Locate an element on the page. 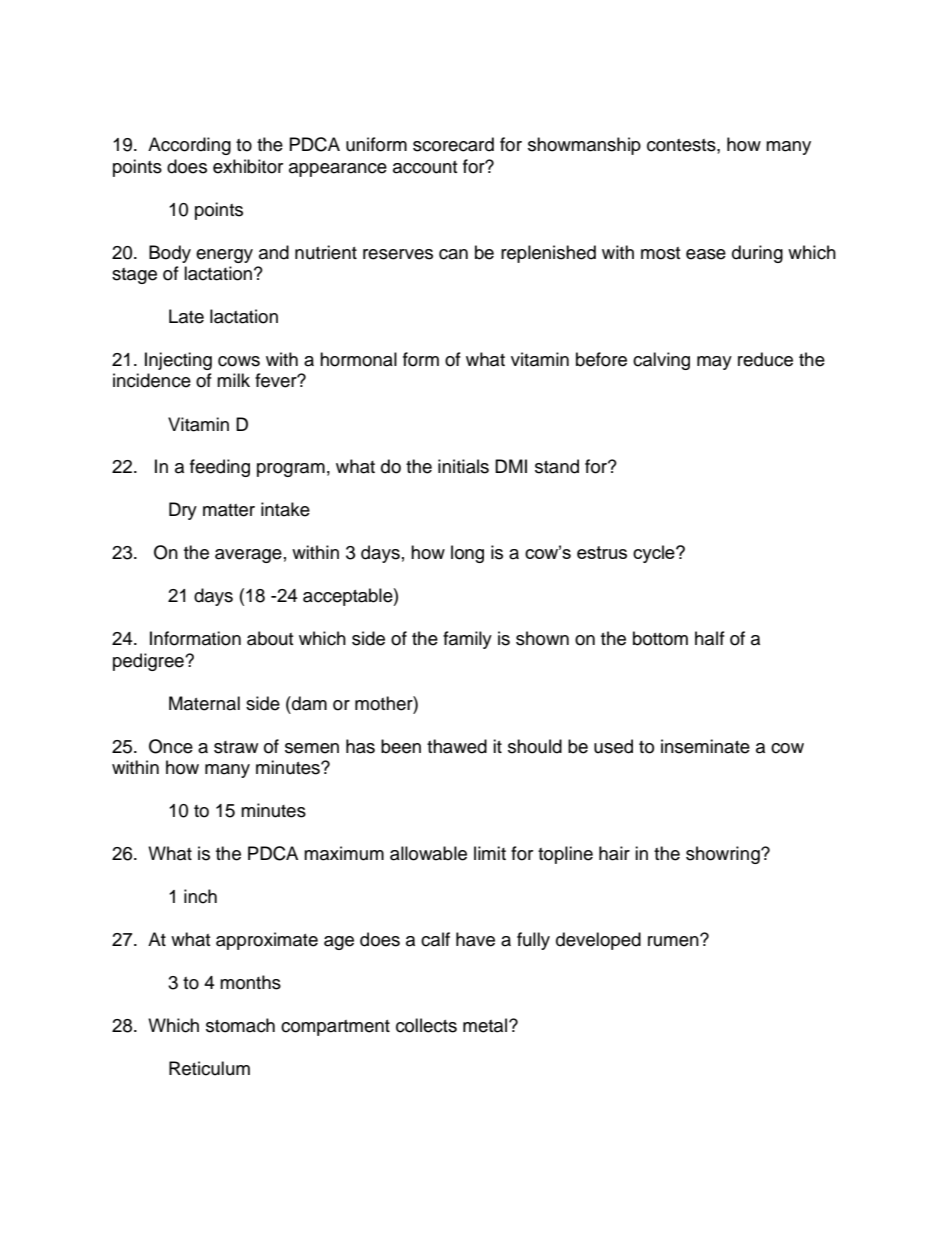 The height and width of the document is (1233, 952). initials is located at coordinates (463, 466).
